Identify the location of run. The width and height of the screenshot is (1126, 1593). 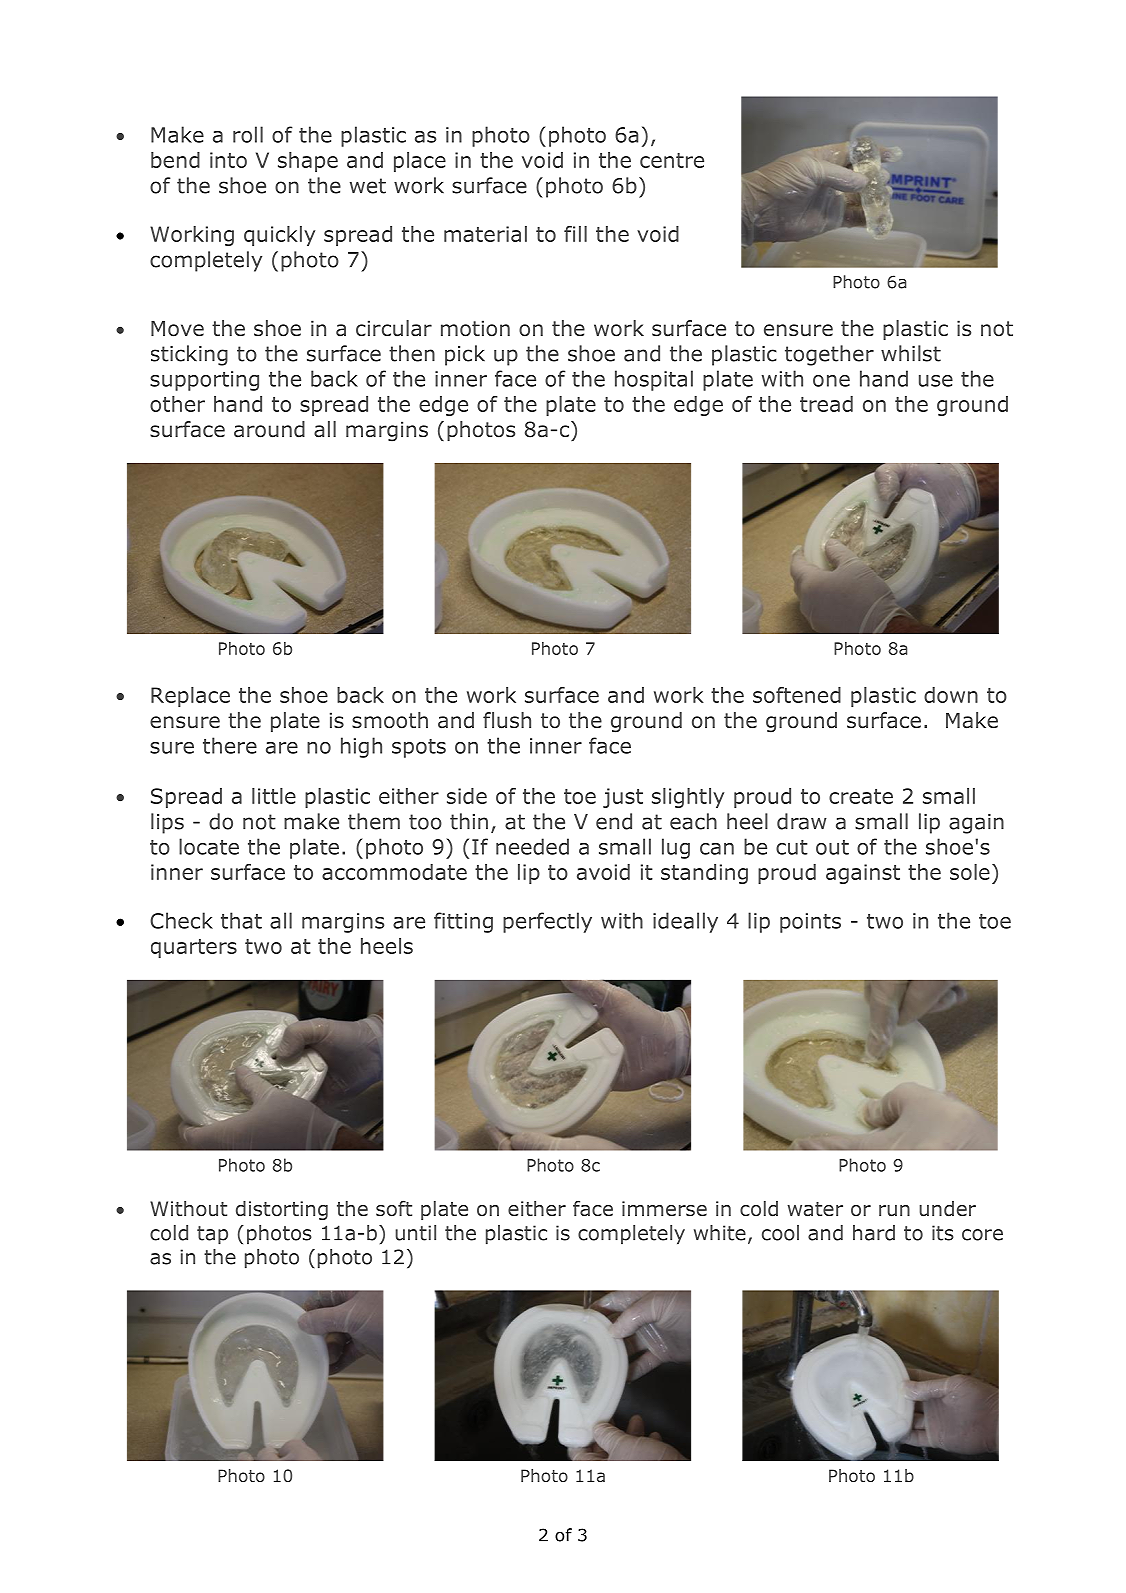
(894, 1211).
